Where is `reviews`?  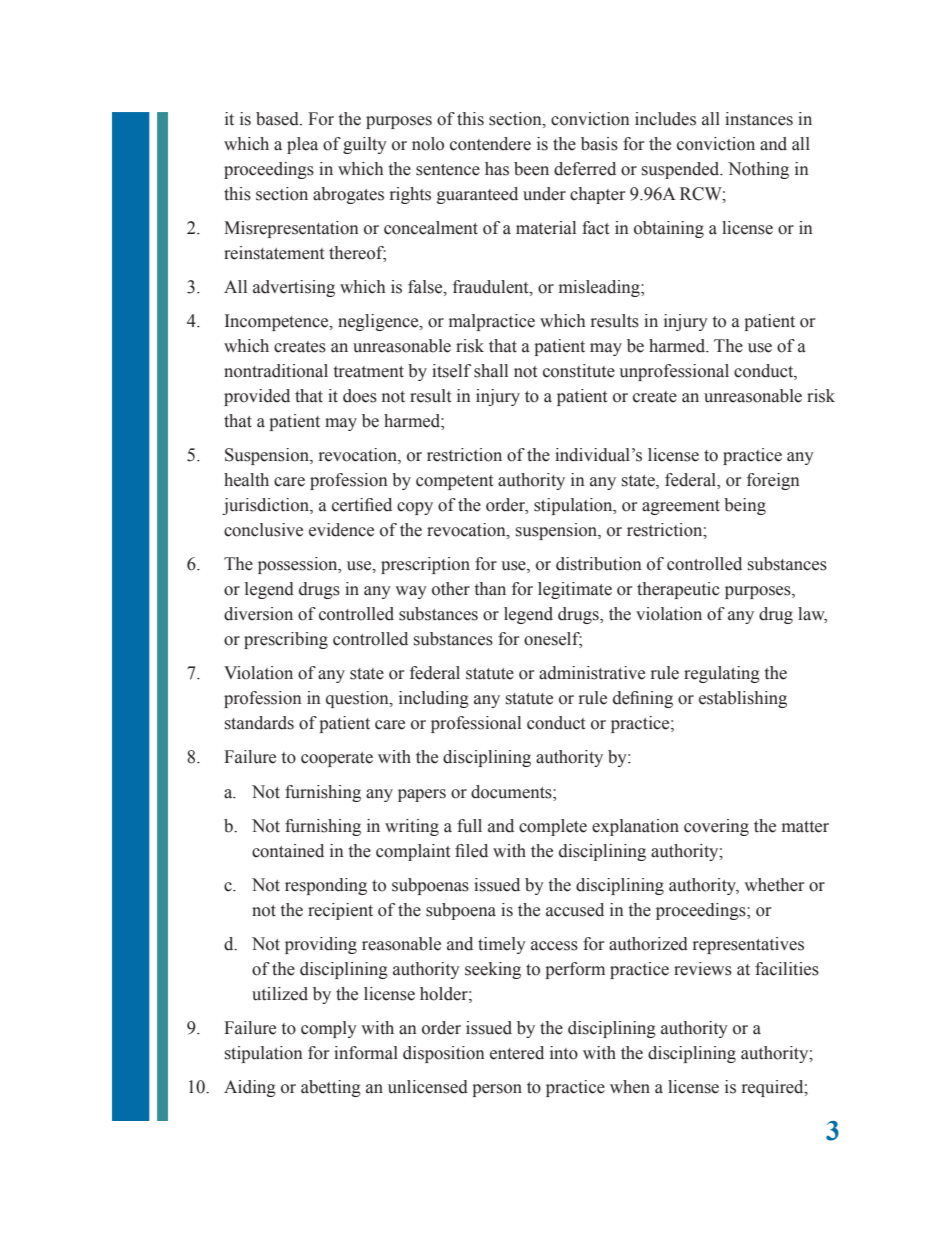
reviews is located at coordinates (703, 969).
